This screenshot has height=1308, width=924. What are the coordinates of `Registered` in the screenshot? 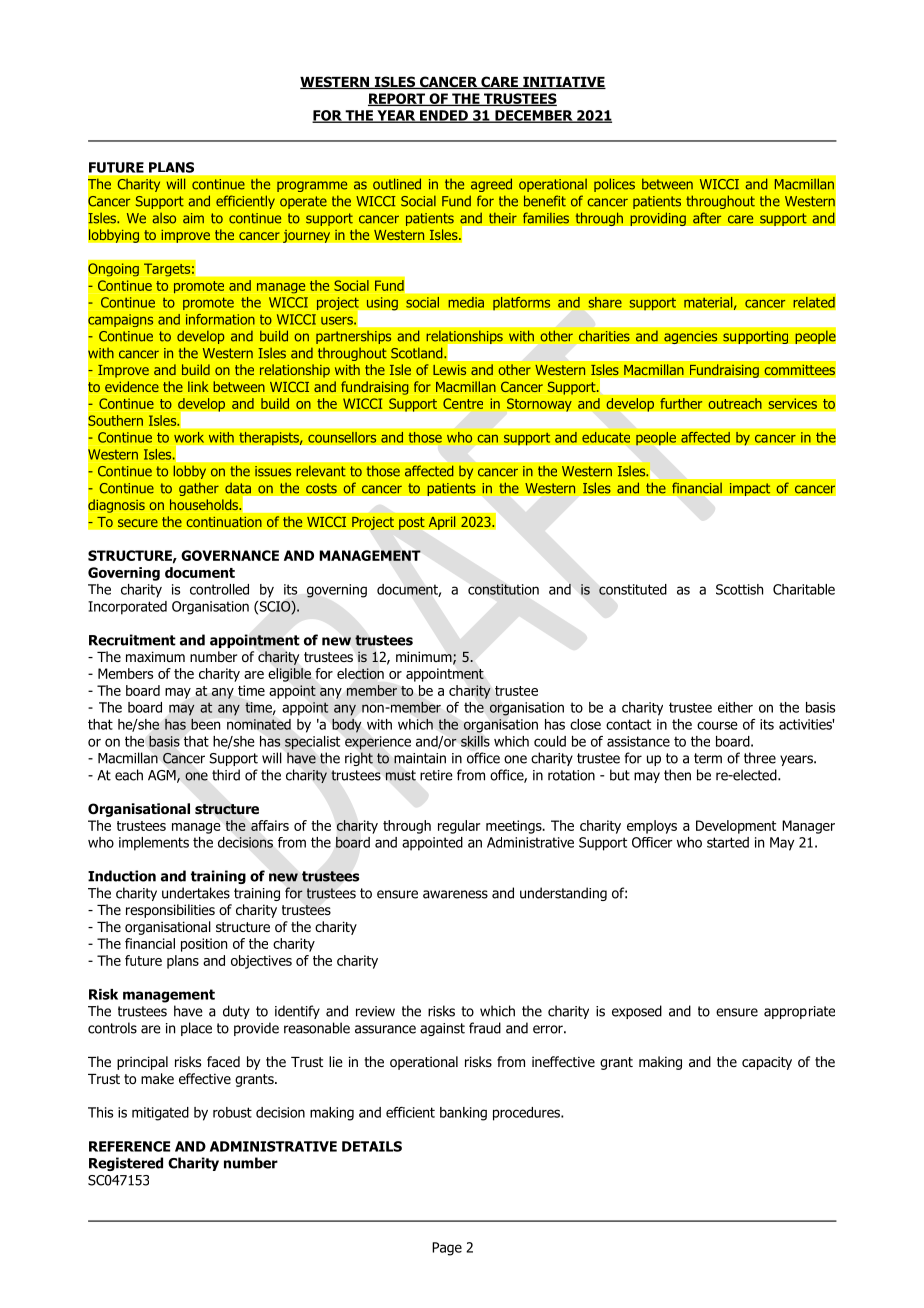 It's located at (126, 1164).
